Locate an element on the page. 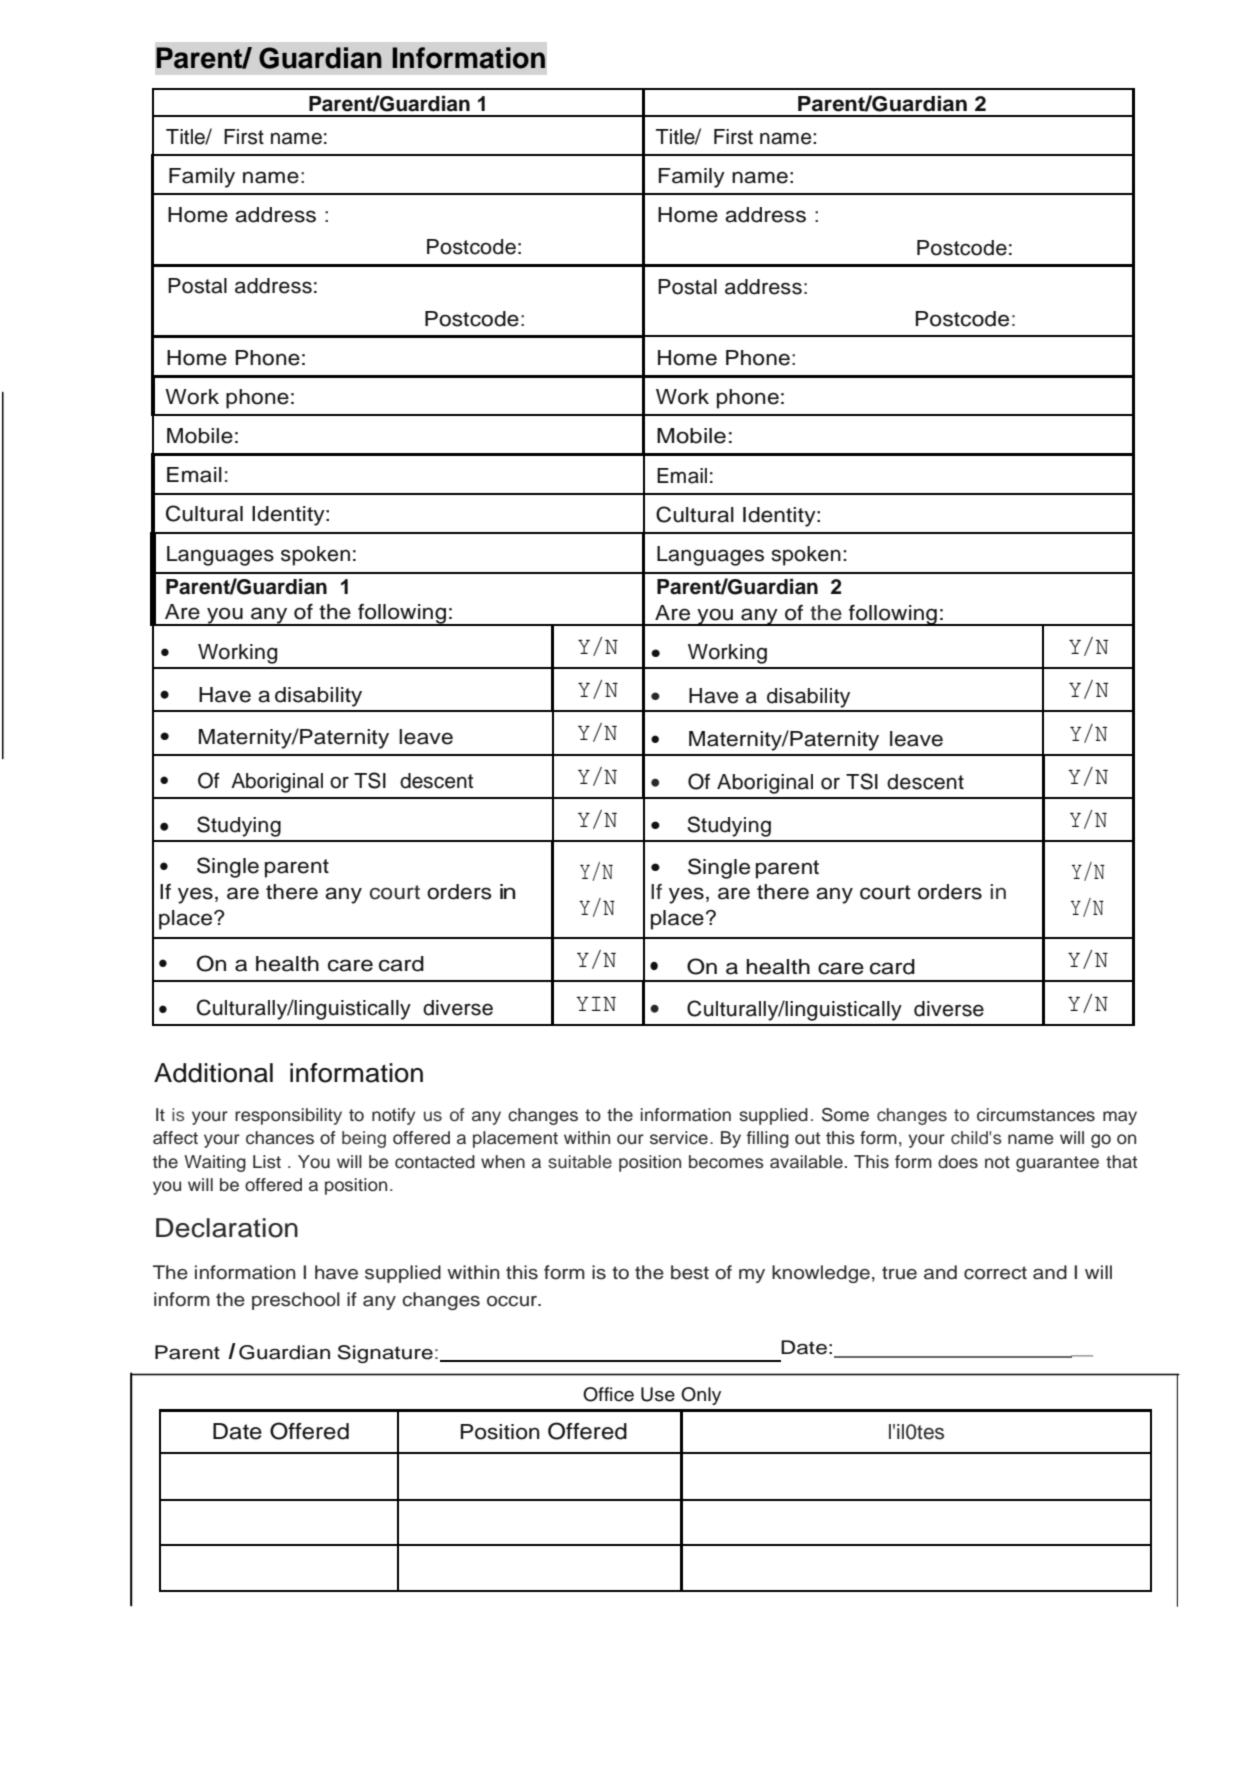  best is located at coordinates (690, 1272).
